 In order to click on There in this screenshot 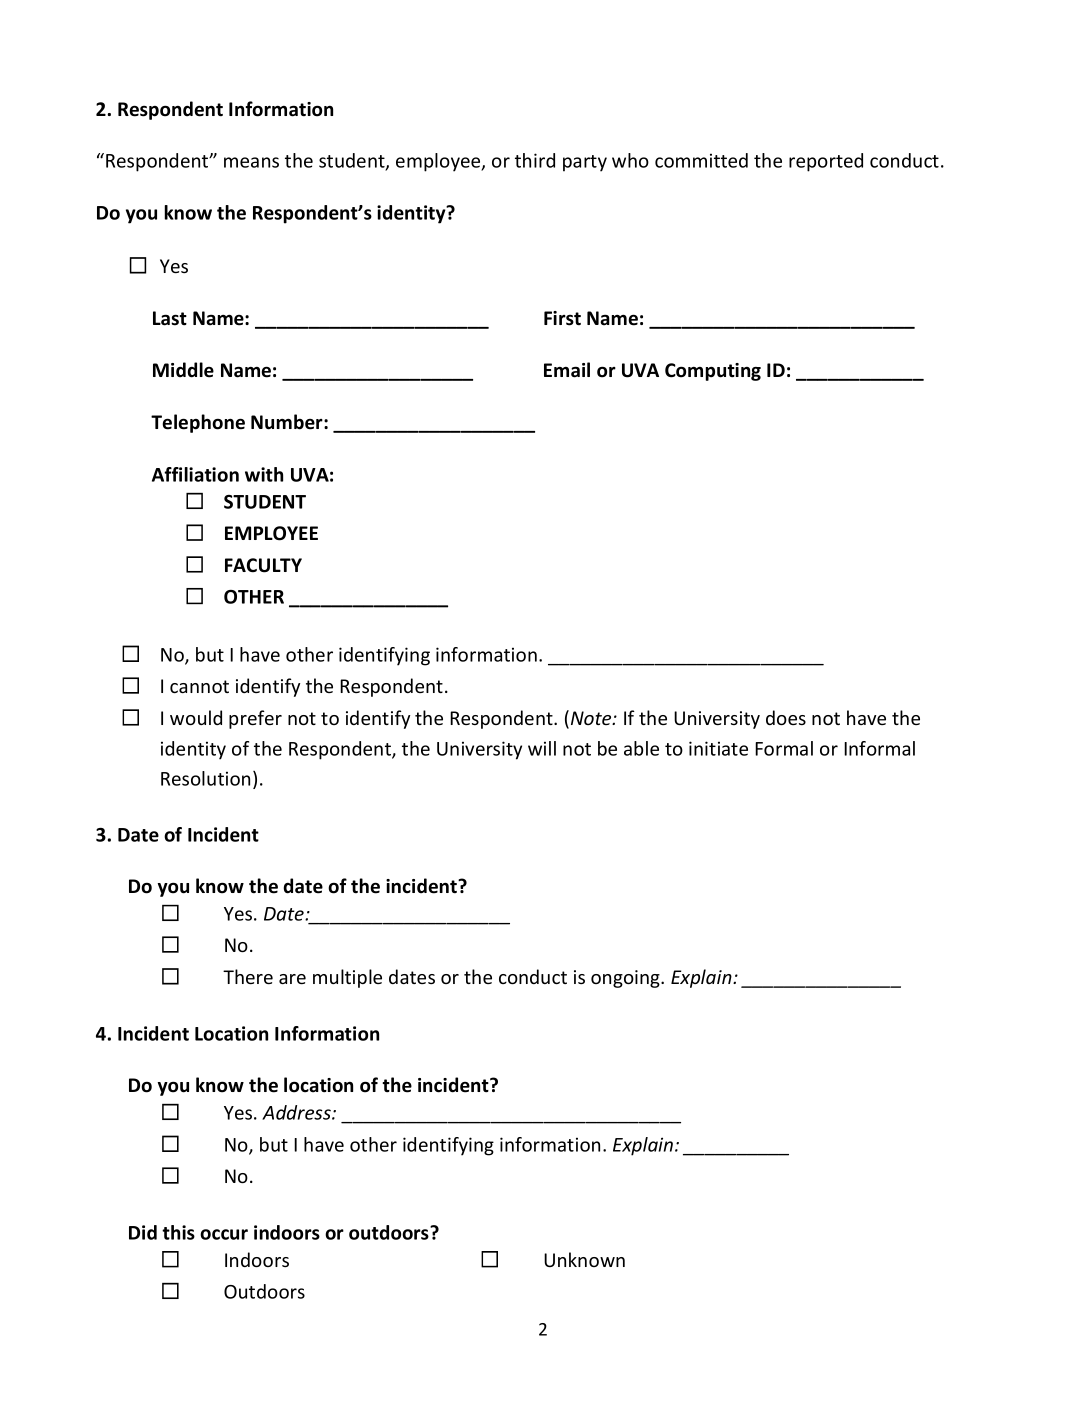, I will do `click(248, 976)`.
